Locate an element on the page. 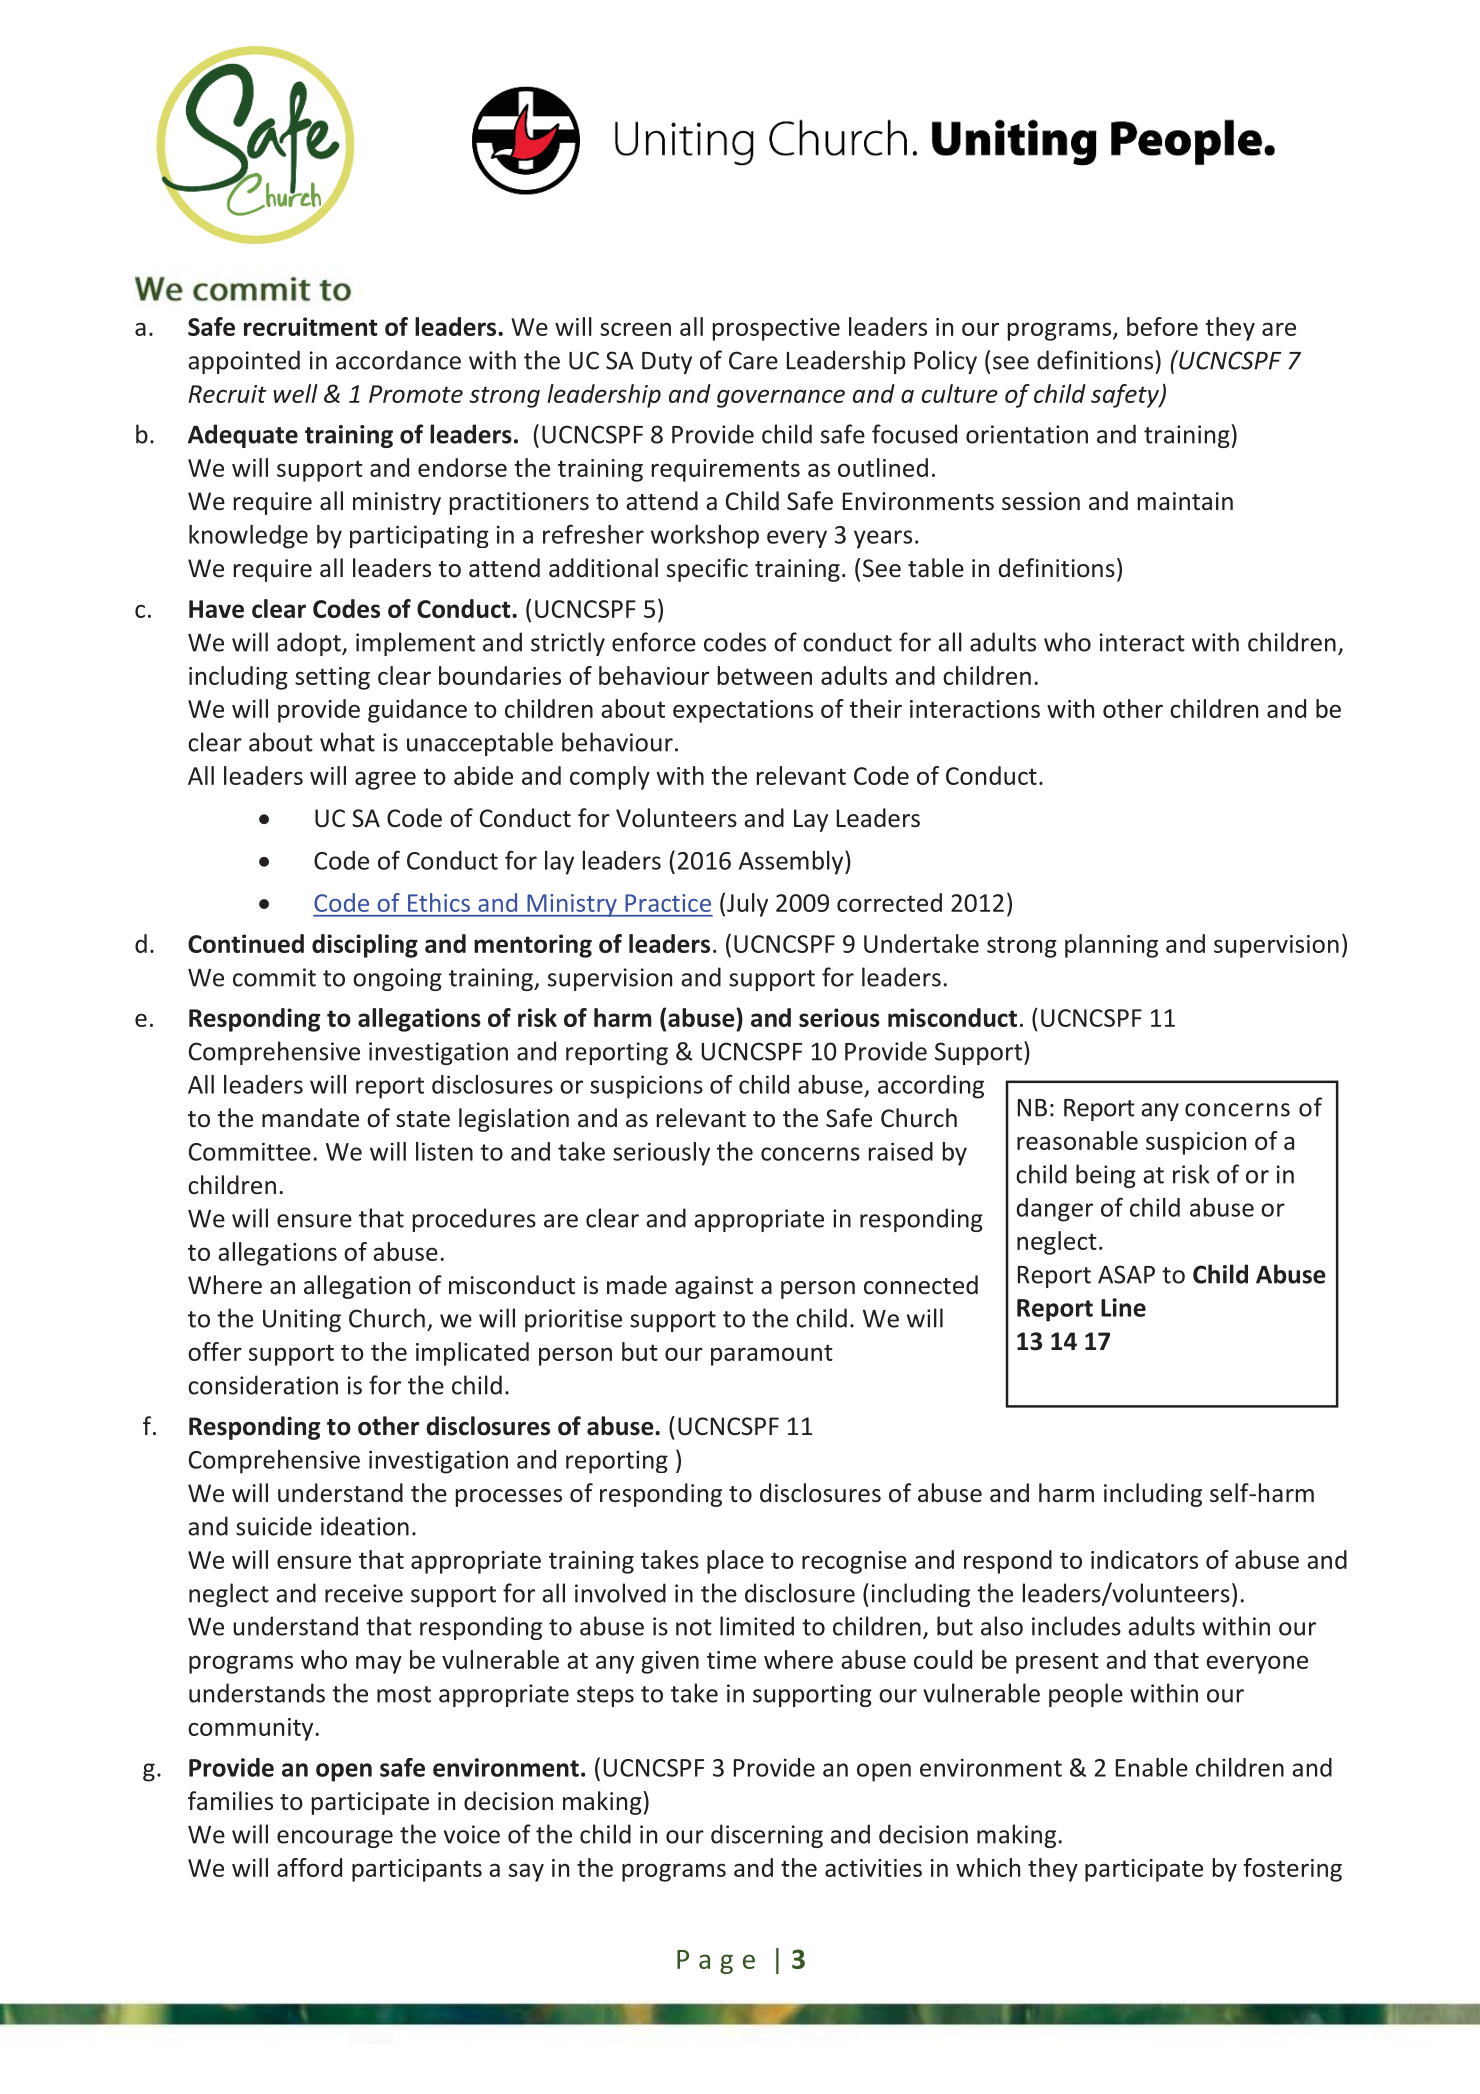 The image size is (1480, 2094). planning is located at coordinates (1111, 946).
